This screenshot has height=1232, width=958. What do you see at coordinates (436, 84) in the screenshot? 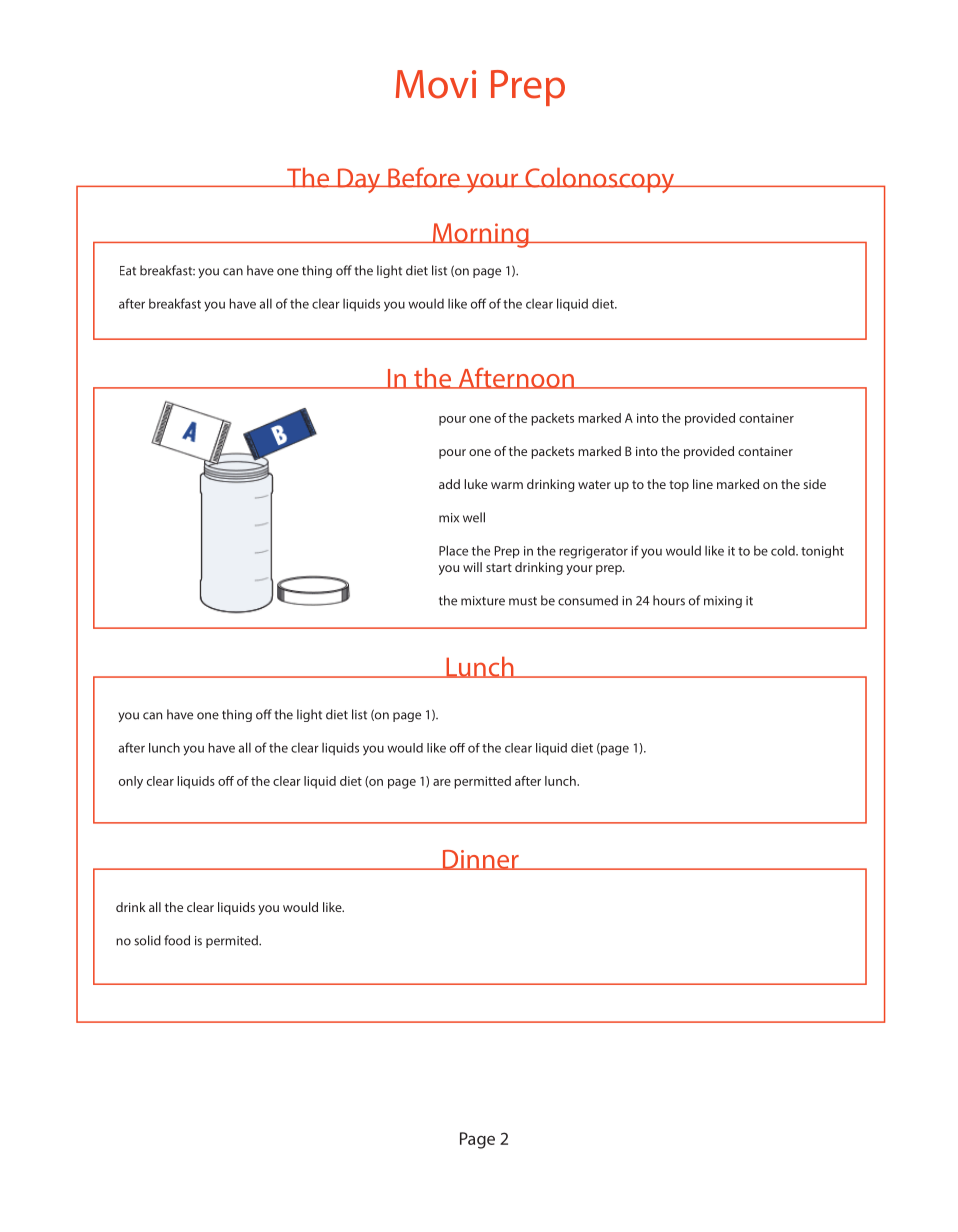
I see `Movi` at bounding box center [436, 84].
